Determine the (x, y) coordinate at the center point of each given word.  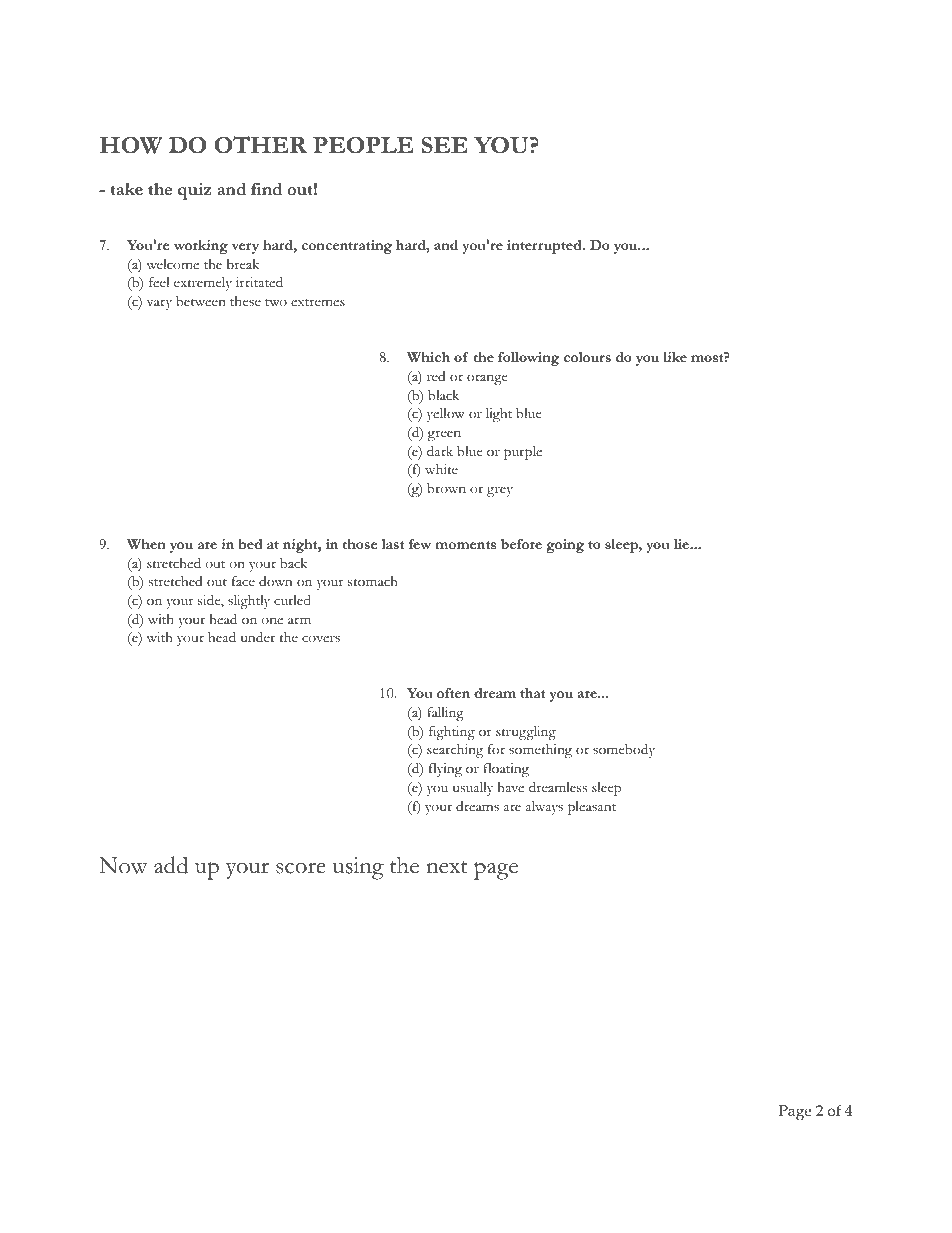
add (171, 865)
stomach (373, 581)
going (565, 546)
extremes (318, 303)
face (243, 581)
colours (587, 357)
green (444, 435)
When (146, 544)
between (201, 301)
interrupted (545, 247)
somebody (624, 751)
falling (445, 714)
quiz (194, 191)
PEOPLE (363, 145)
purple (523, 453)
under (258, 637)
